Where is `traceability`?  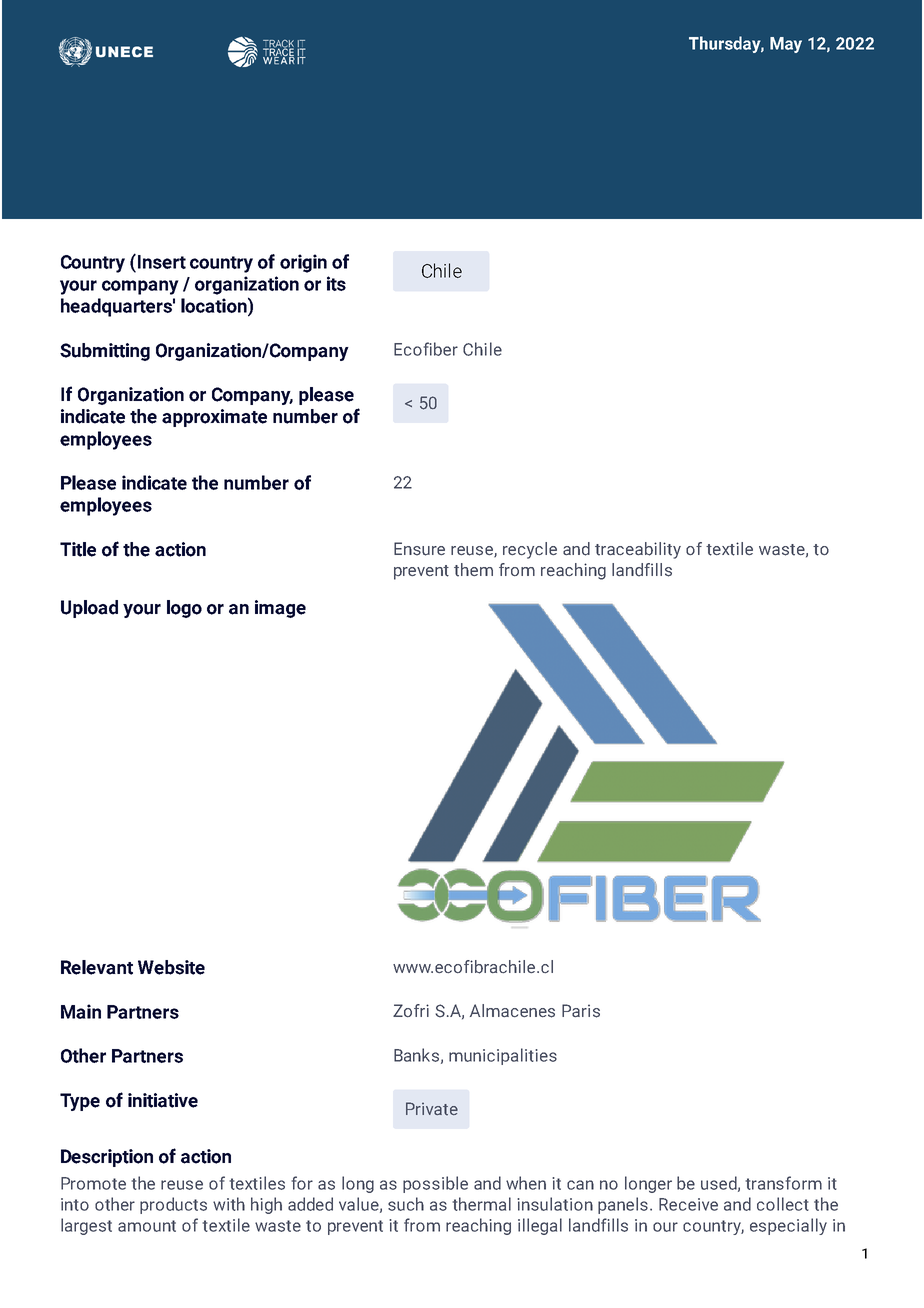
traceability is located at coordinates (638, 550).
